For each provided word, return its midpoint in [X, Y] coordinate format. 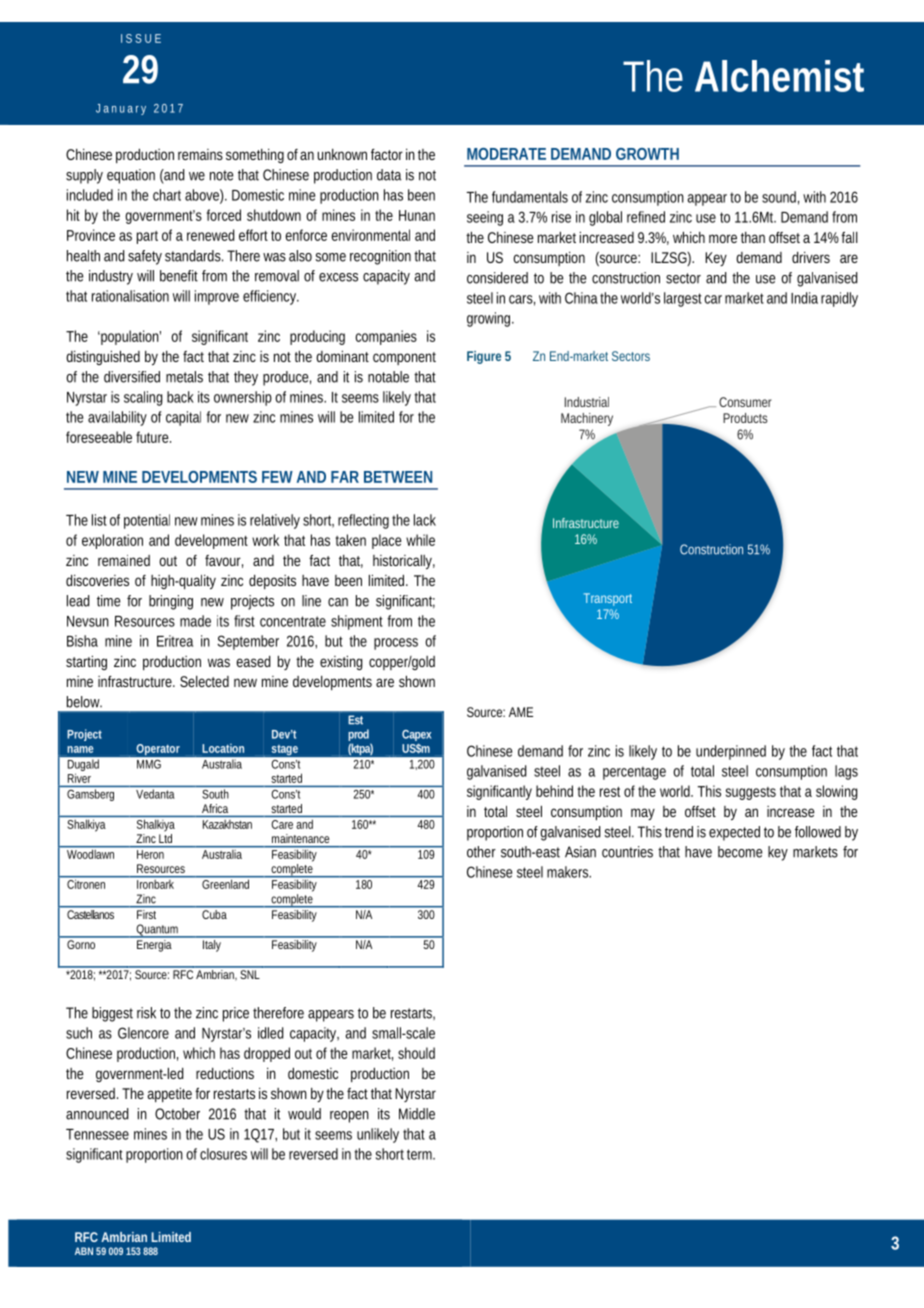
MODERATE [506, 154]
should [416, 1053]
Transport [608, 599]
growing [490, 319]
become [740, 852]
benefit [179, 276]
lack [425, 520]
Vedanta [155, 794]
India [804, 298]
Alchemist [779, 76]
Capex [416, 737]
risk [146, 1013]
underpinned [731, 752]
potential [147, 521]
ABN [84, 1251]
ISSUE [141, 38]
